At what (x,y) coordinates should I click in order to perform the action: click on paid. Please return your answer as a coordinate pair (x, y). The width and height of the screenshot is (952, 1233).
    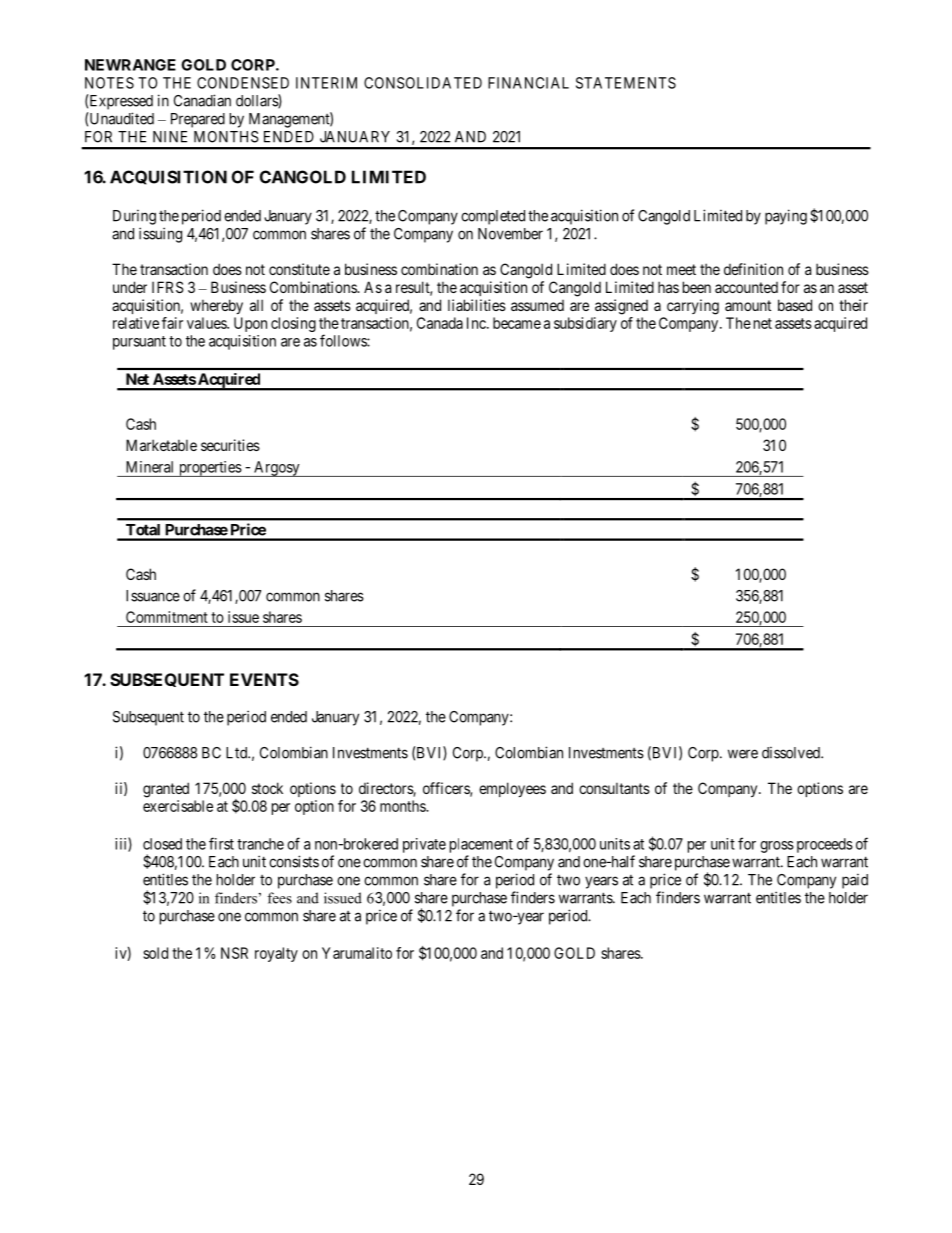
    Looking at the image, I should click on (855, 881).
